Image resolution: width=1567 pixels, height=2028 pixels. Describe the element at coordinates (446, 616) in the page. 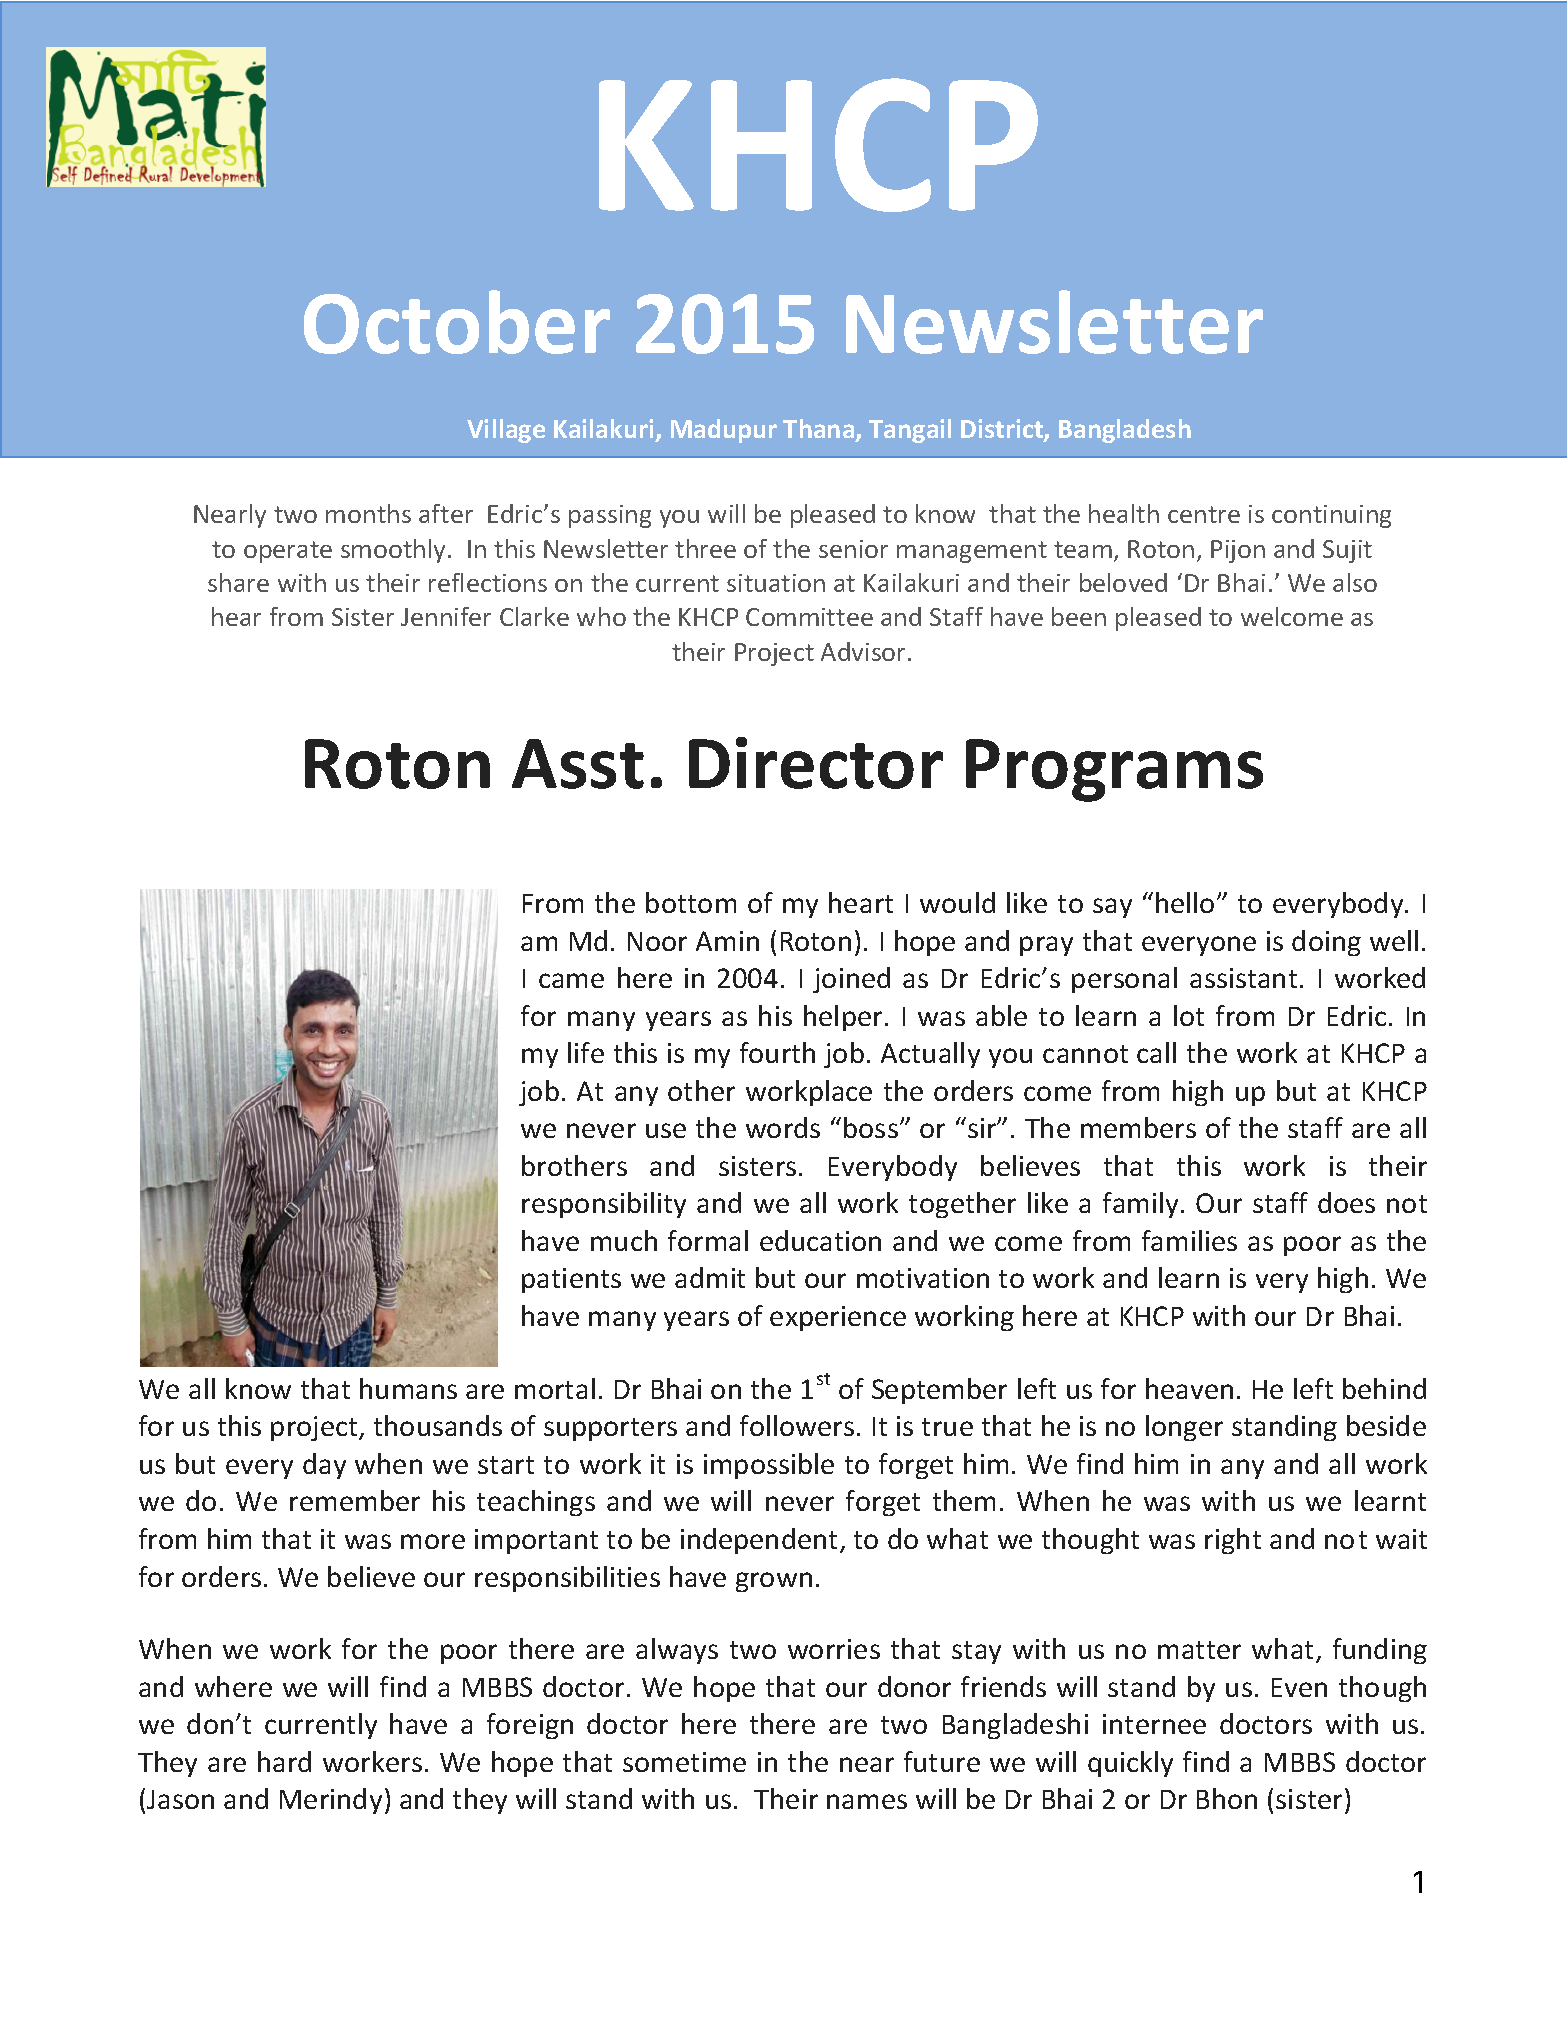

I see `Jennifer` at that location.
